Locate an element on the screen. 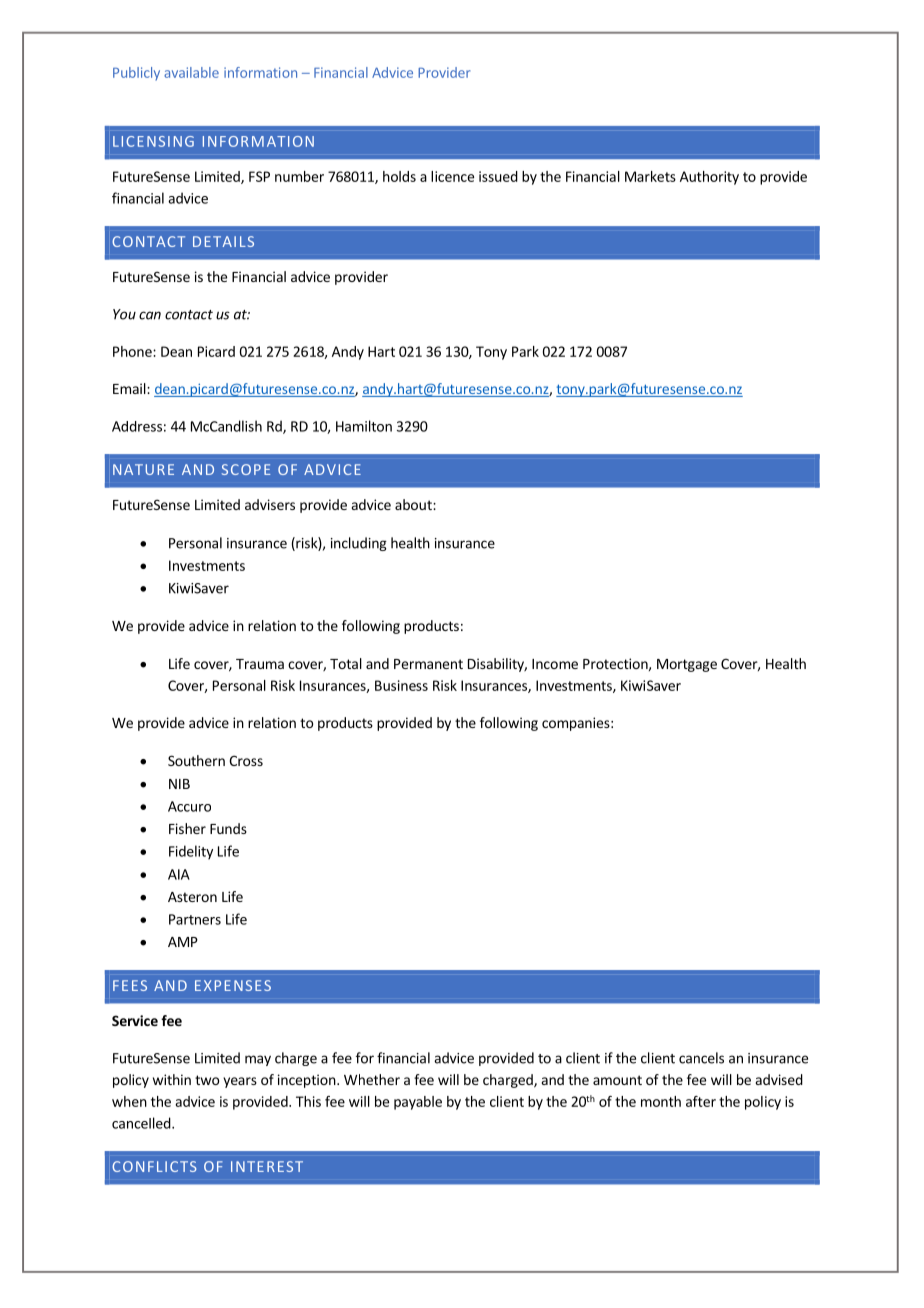 The width and height of the screenshot is (924, 1308). CONFLICTS is located at coordinates (154, 1166).
